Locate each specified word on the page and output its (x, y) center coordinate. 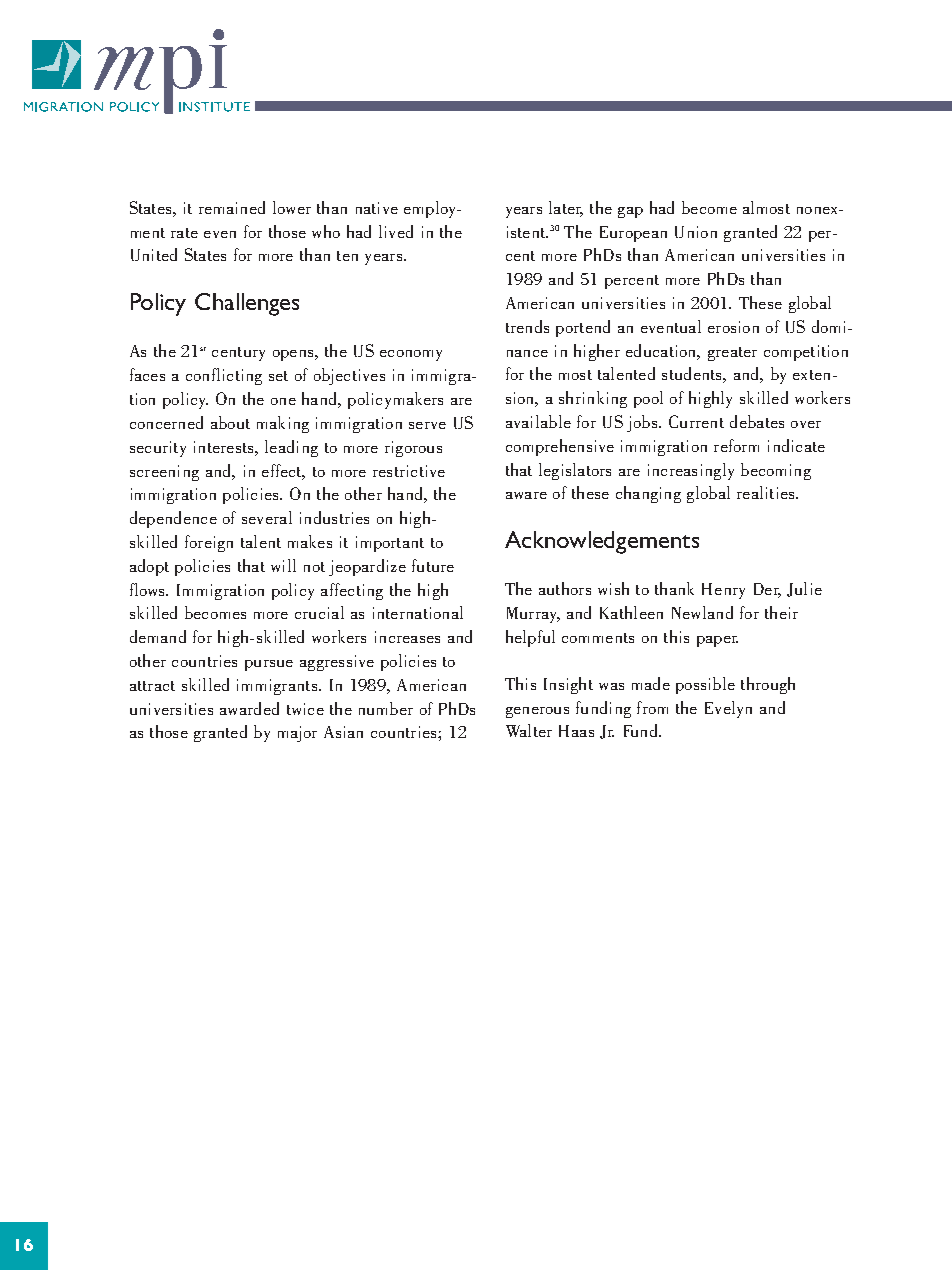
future (433, 565)
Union (696, 232)
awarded (249, 708)
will (283, 565)
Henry (723, 591)
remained (232, 207)
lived (396, 231)
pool (648, 399)
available (538, 421)
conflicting (224, 376)
